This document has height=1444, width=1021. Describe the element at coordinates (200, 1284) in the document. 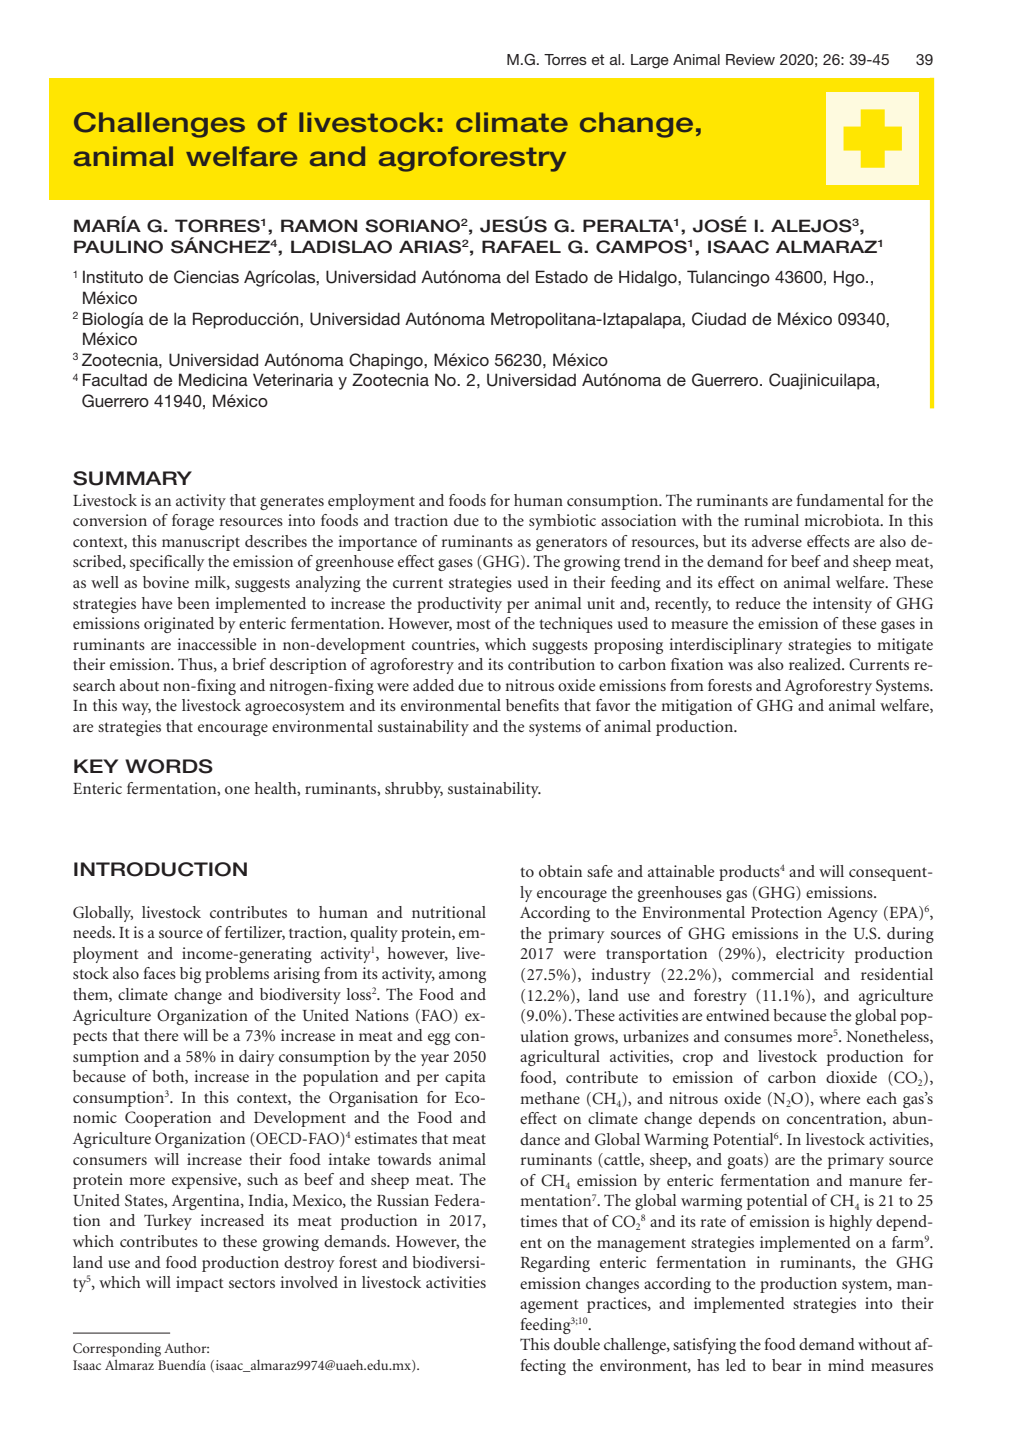

I see `impact` at that location.
